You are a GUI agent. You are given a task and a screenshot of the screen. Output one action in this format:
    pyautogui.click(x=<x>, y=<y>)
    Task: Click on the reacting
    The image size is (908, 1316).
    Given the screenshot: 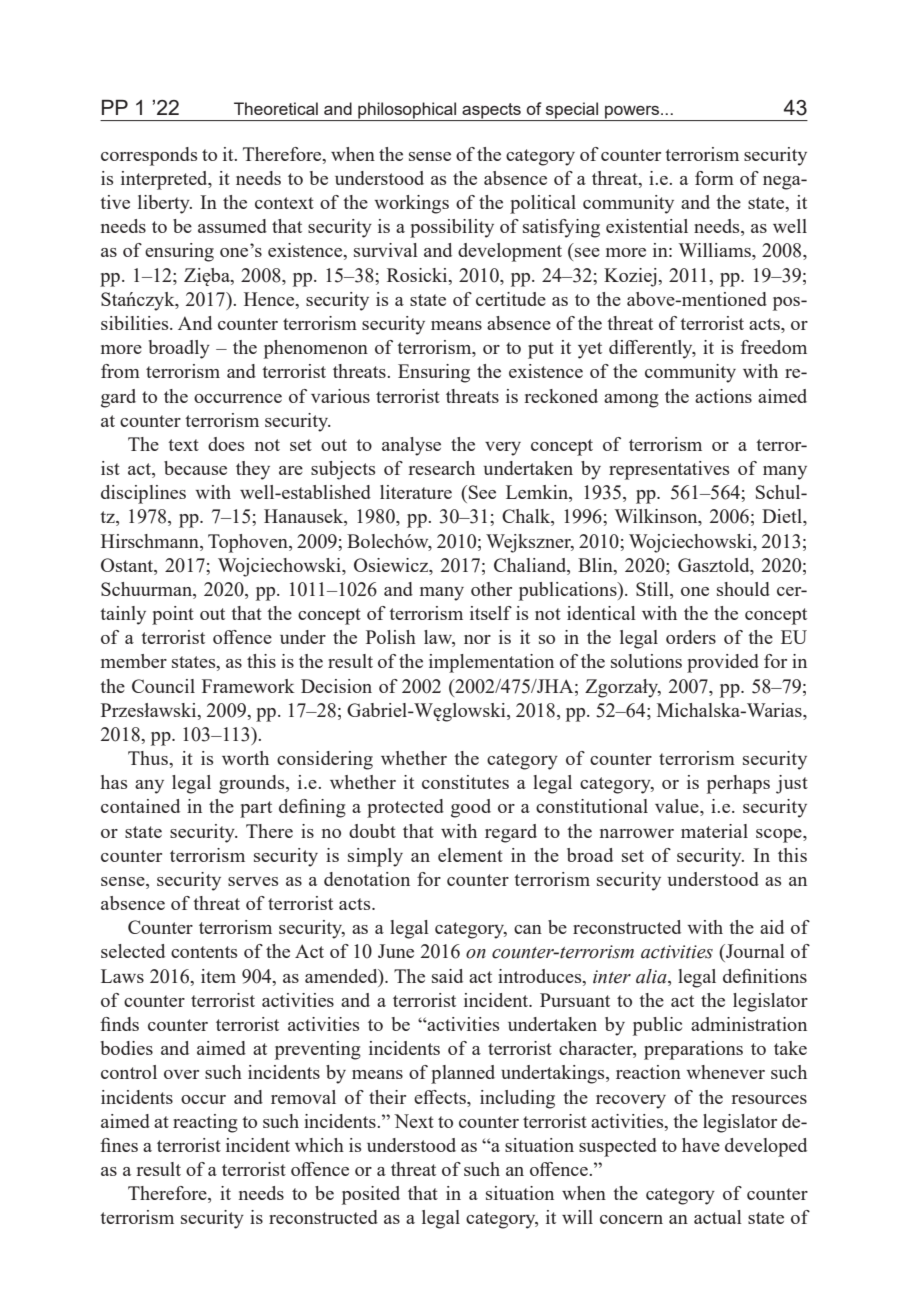 What is the action you would take?
    pyautogui.click(x=205, y=1123)
